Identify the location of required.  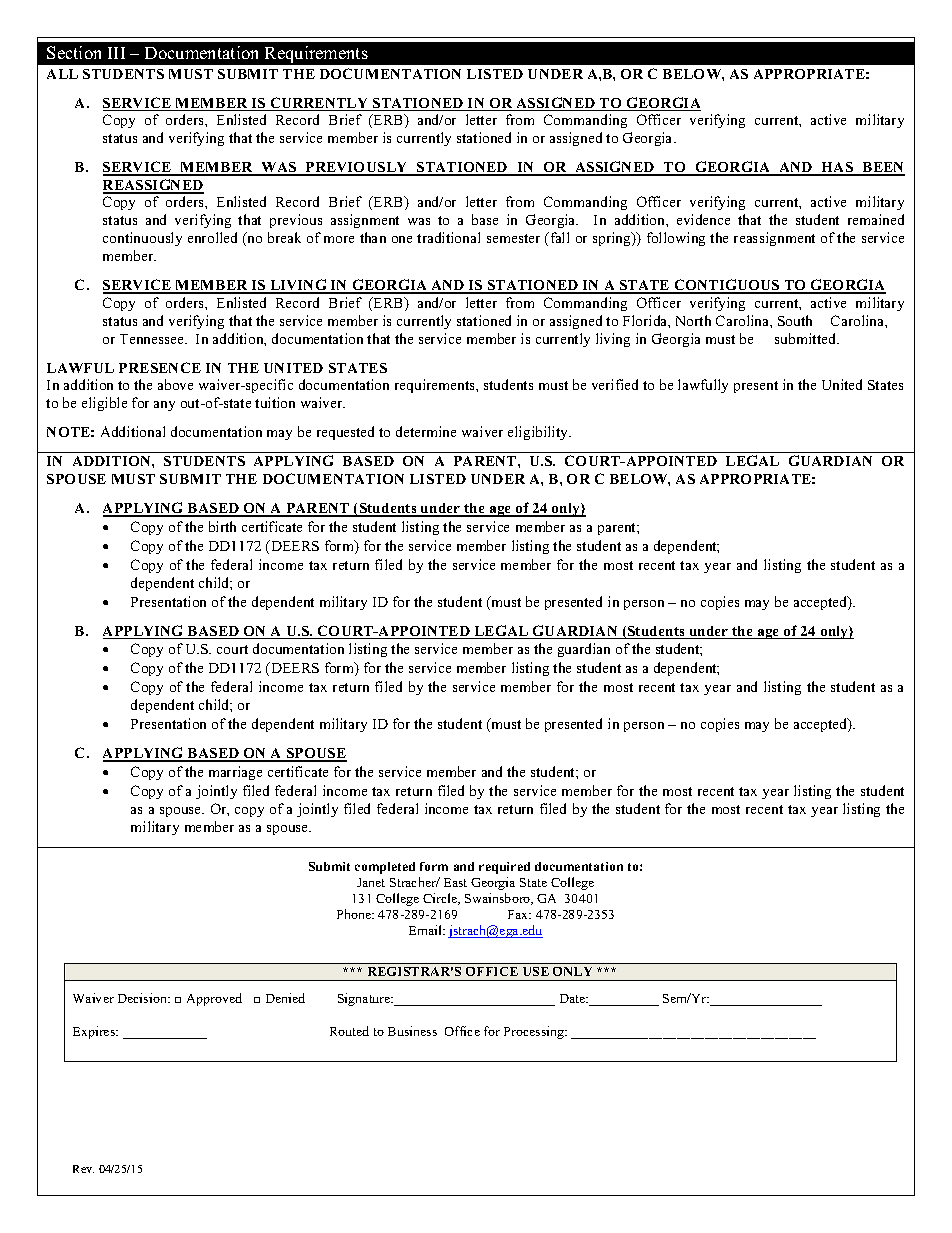
(504, 868).
